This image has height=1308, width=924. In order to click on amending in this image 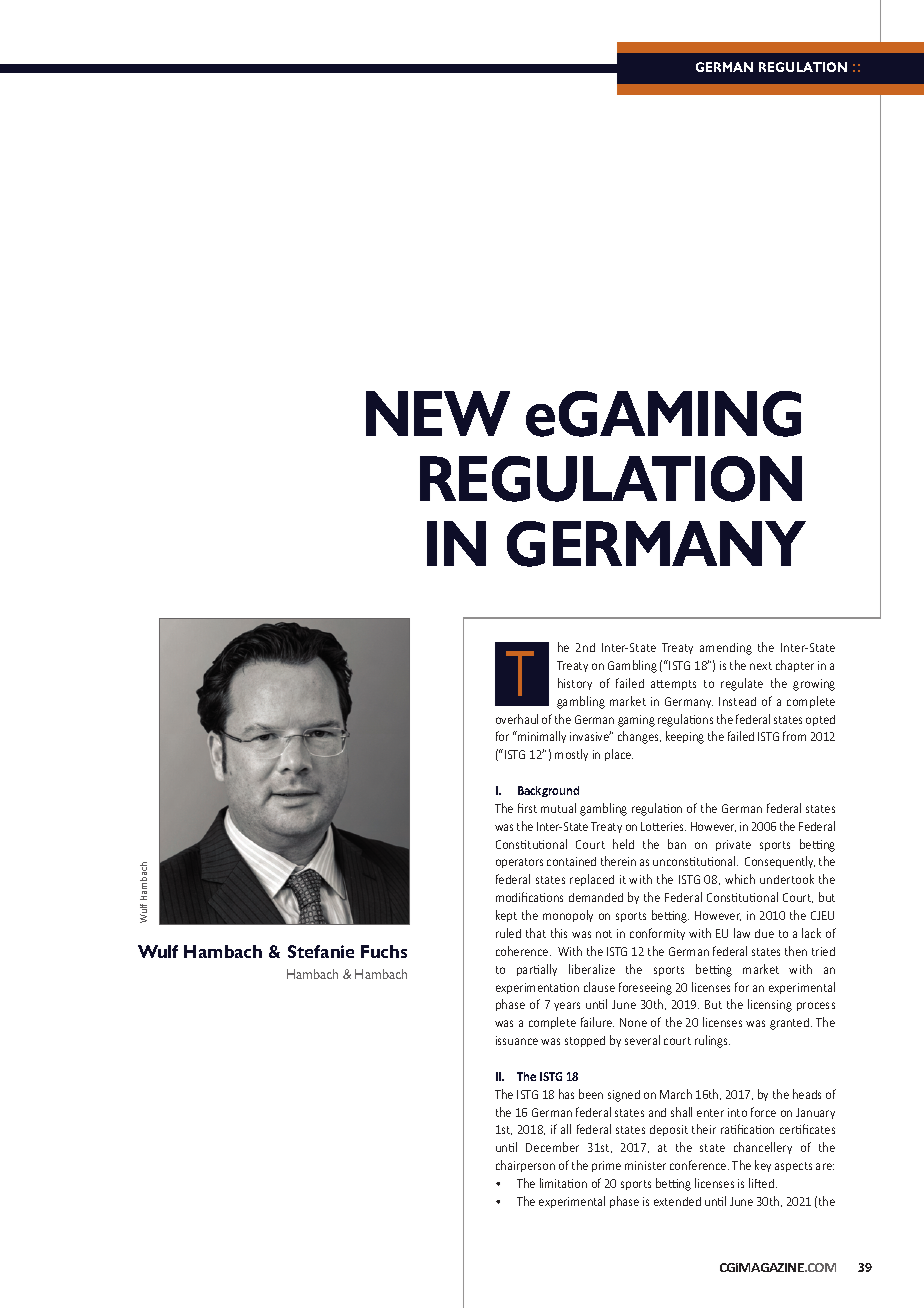, I will do `click(726, 649)`.
